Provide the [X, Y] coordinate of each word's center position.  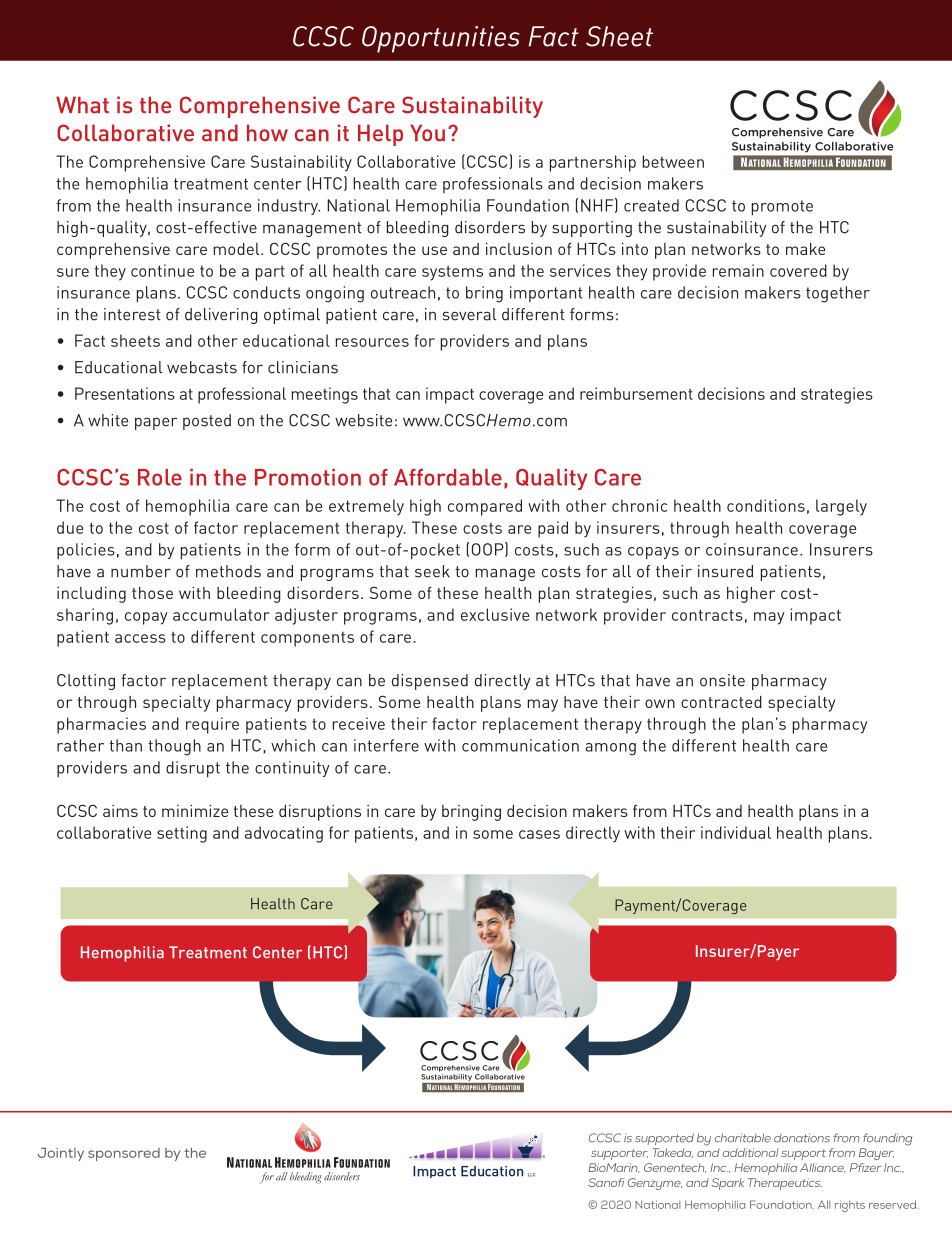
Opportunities [441, 39]
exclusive [495, 614]
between [673, 161]
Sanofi [606, 1182]
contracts [707, 615]
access [140, 638]
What [82, 105]
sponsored [124, 1154]
